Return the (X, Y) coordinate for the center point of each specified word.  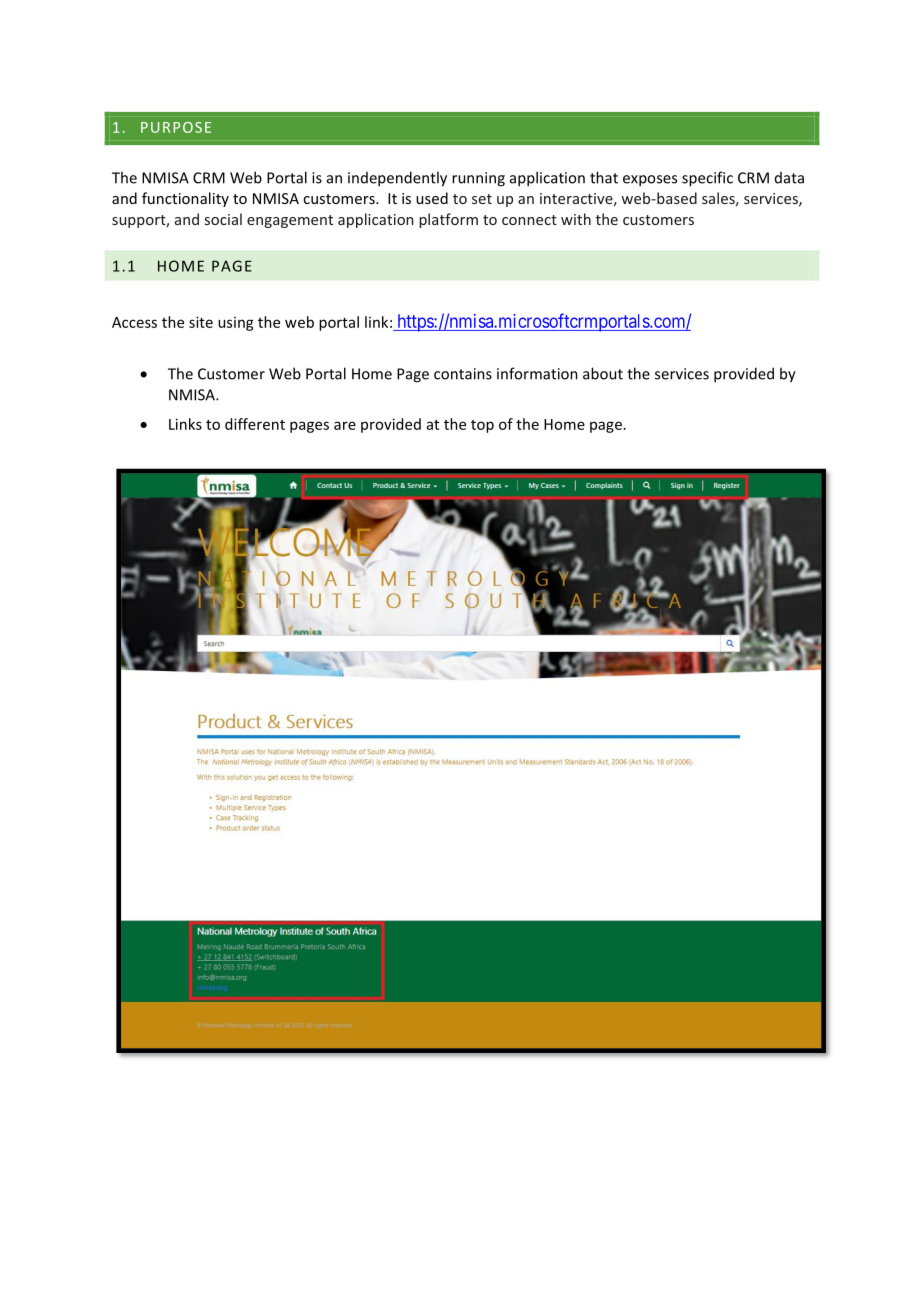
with (576, 219)
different (255, 424)
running (478, 179)
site (201, 322)
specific (707, 179)
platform (448, 220)
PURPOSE (176, 127)
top (482, 426)
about (603, 373)
